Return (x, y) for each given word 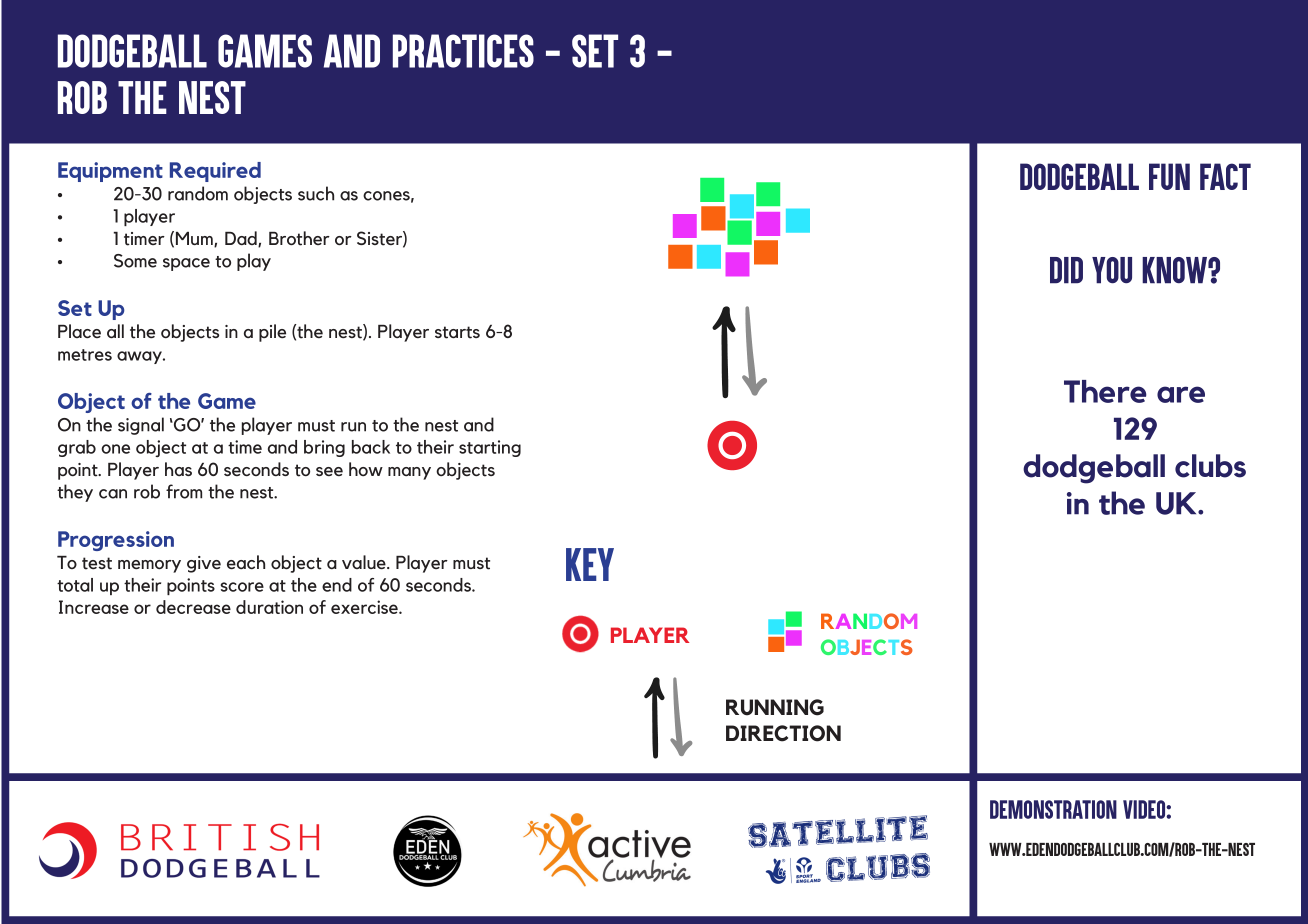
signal (141, 426)
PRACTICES (463, 51)
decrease (193, 607)
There (1105, 391)
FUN (1169, 176)
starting (490, 448)
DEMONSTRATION (1053, 809)
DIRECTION (783, 733)
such (316, 193)
